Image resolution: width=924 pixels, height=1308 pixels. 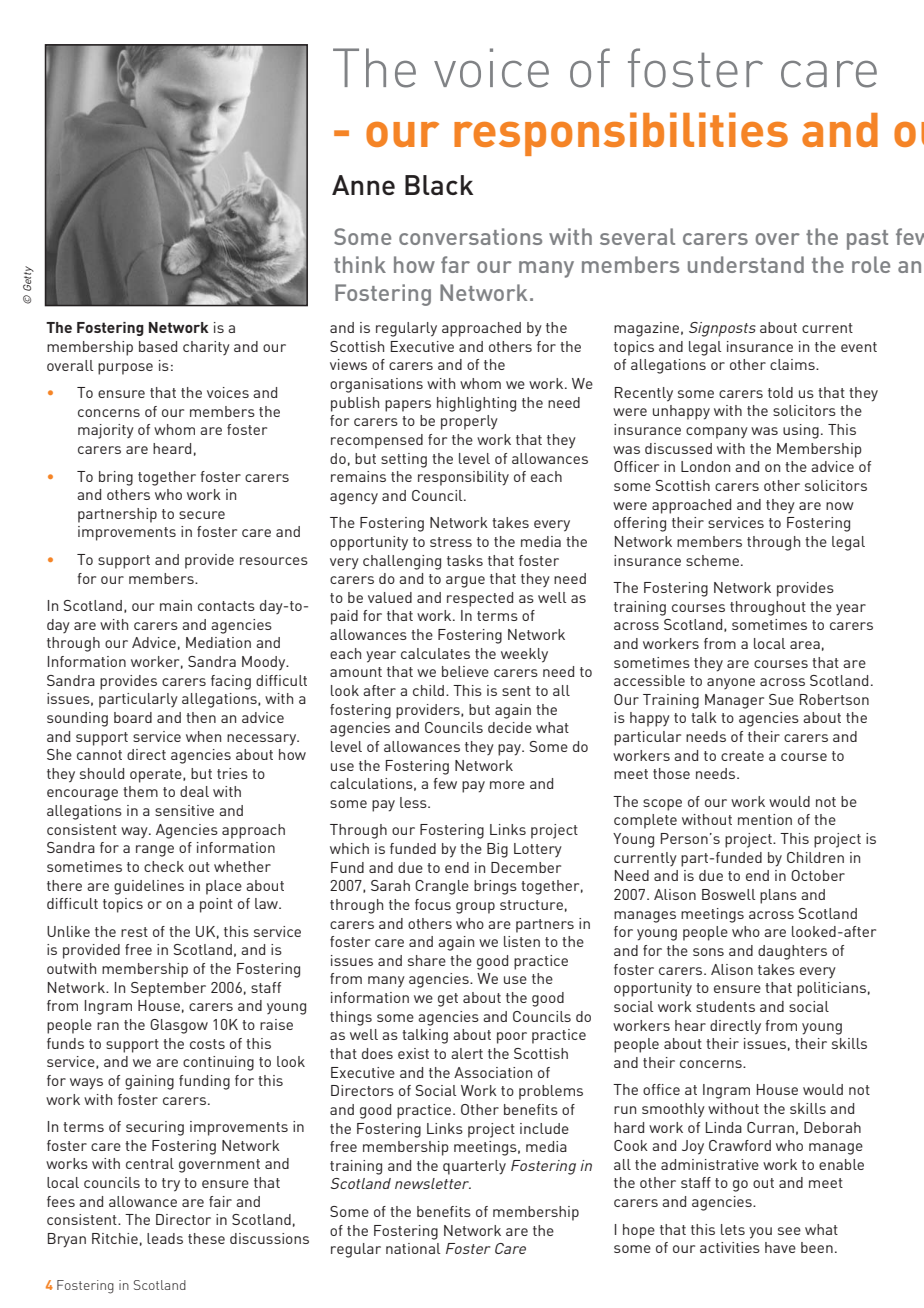 What do you see at coordinates (867, 240) in the document?
I see `past` at bounding box center [867, 240].
